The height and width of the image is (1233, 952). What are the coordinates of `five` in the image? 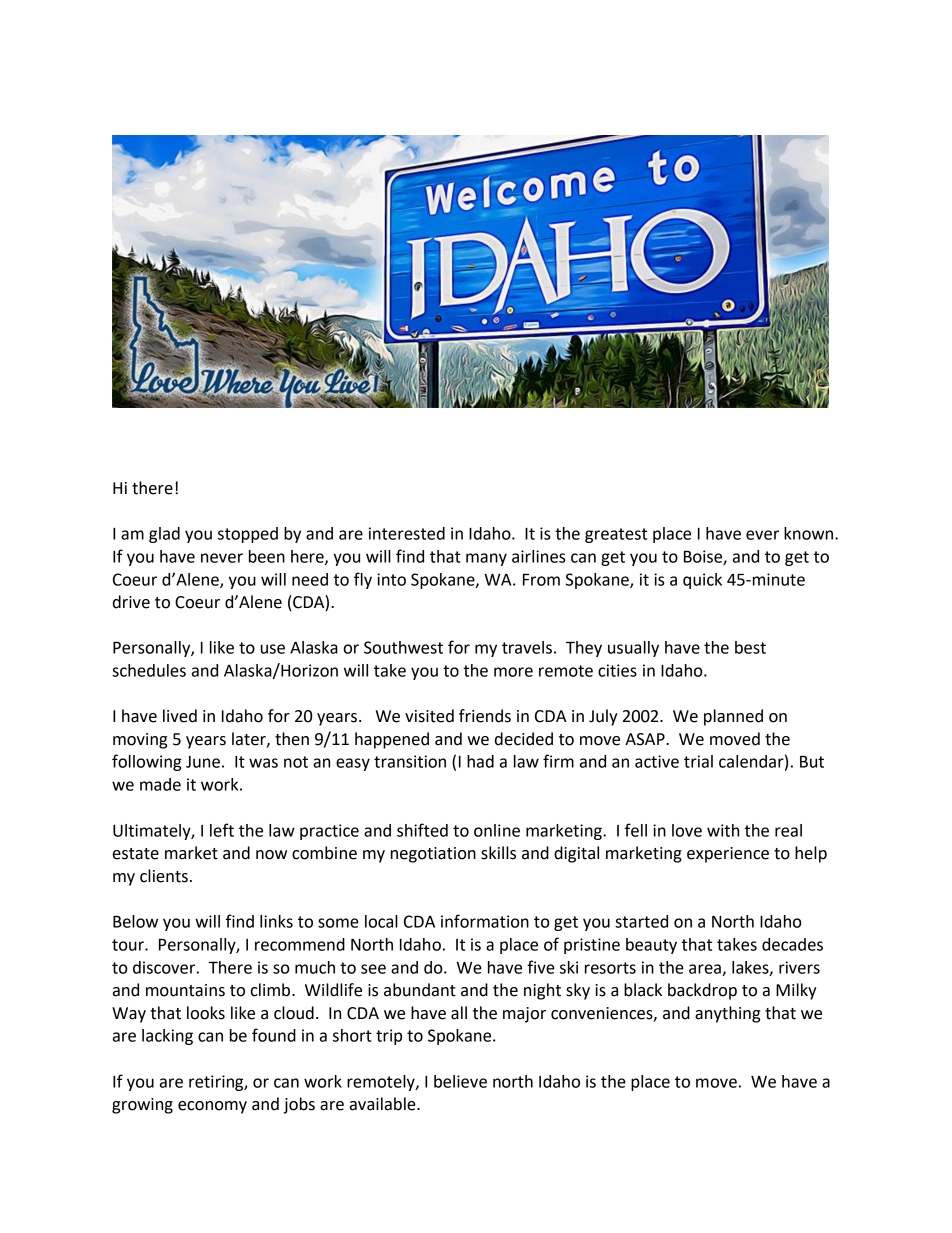 It's located at (541, 967).
